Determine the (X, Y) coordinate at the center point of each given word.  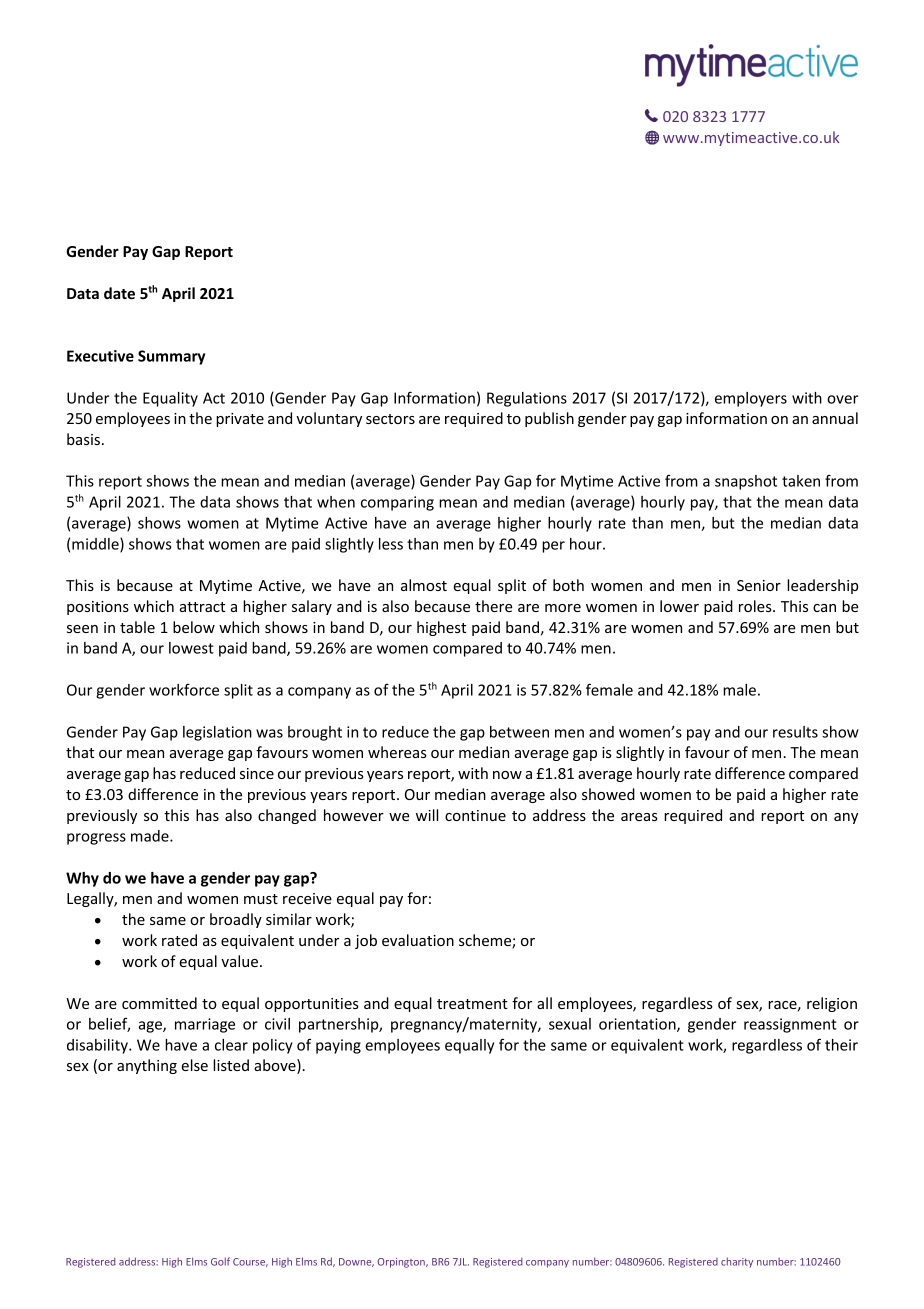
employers (751, 399)
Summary (171, 357)
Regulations (527, 399)
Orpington (402, 1263)
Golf (220, 1261)
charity (737, 1262)
